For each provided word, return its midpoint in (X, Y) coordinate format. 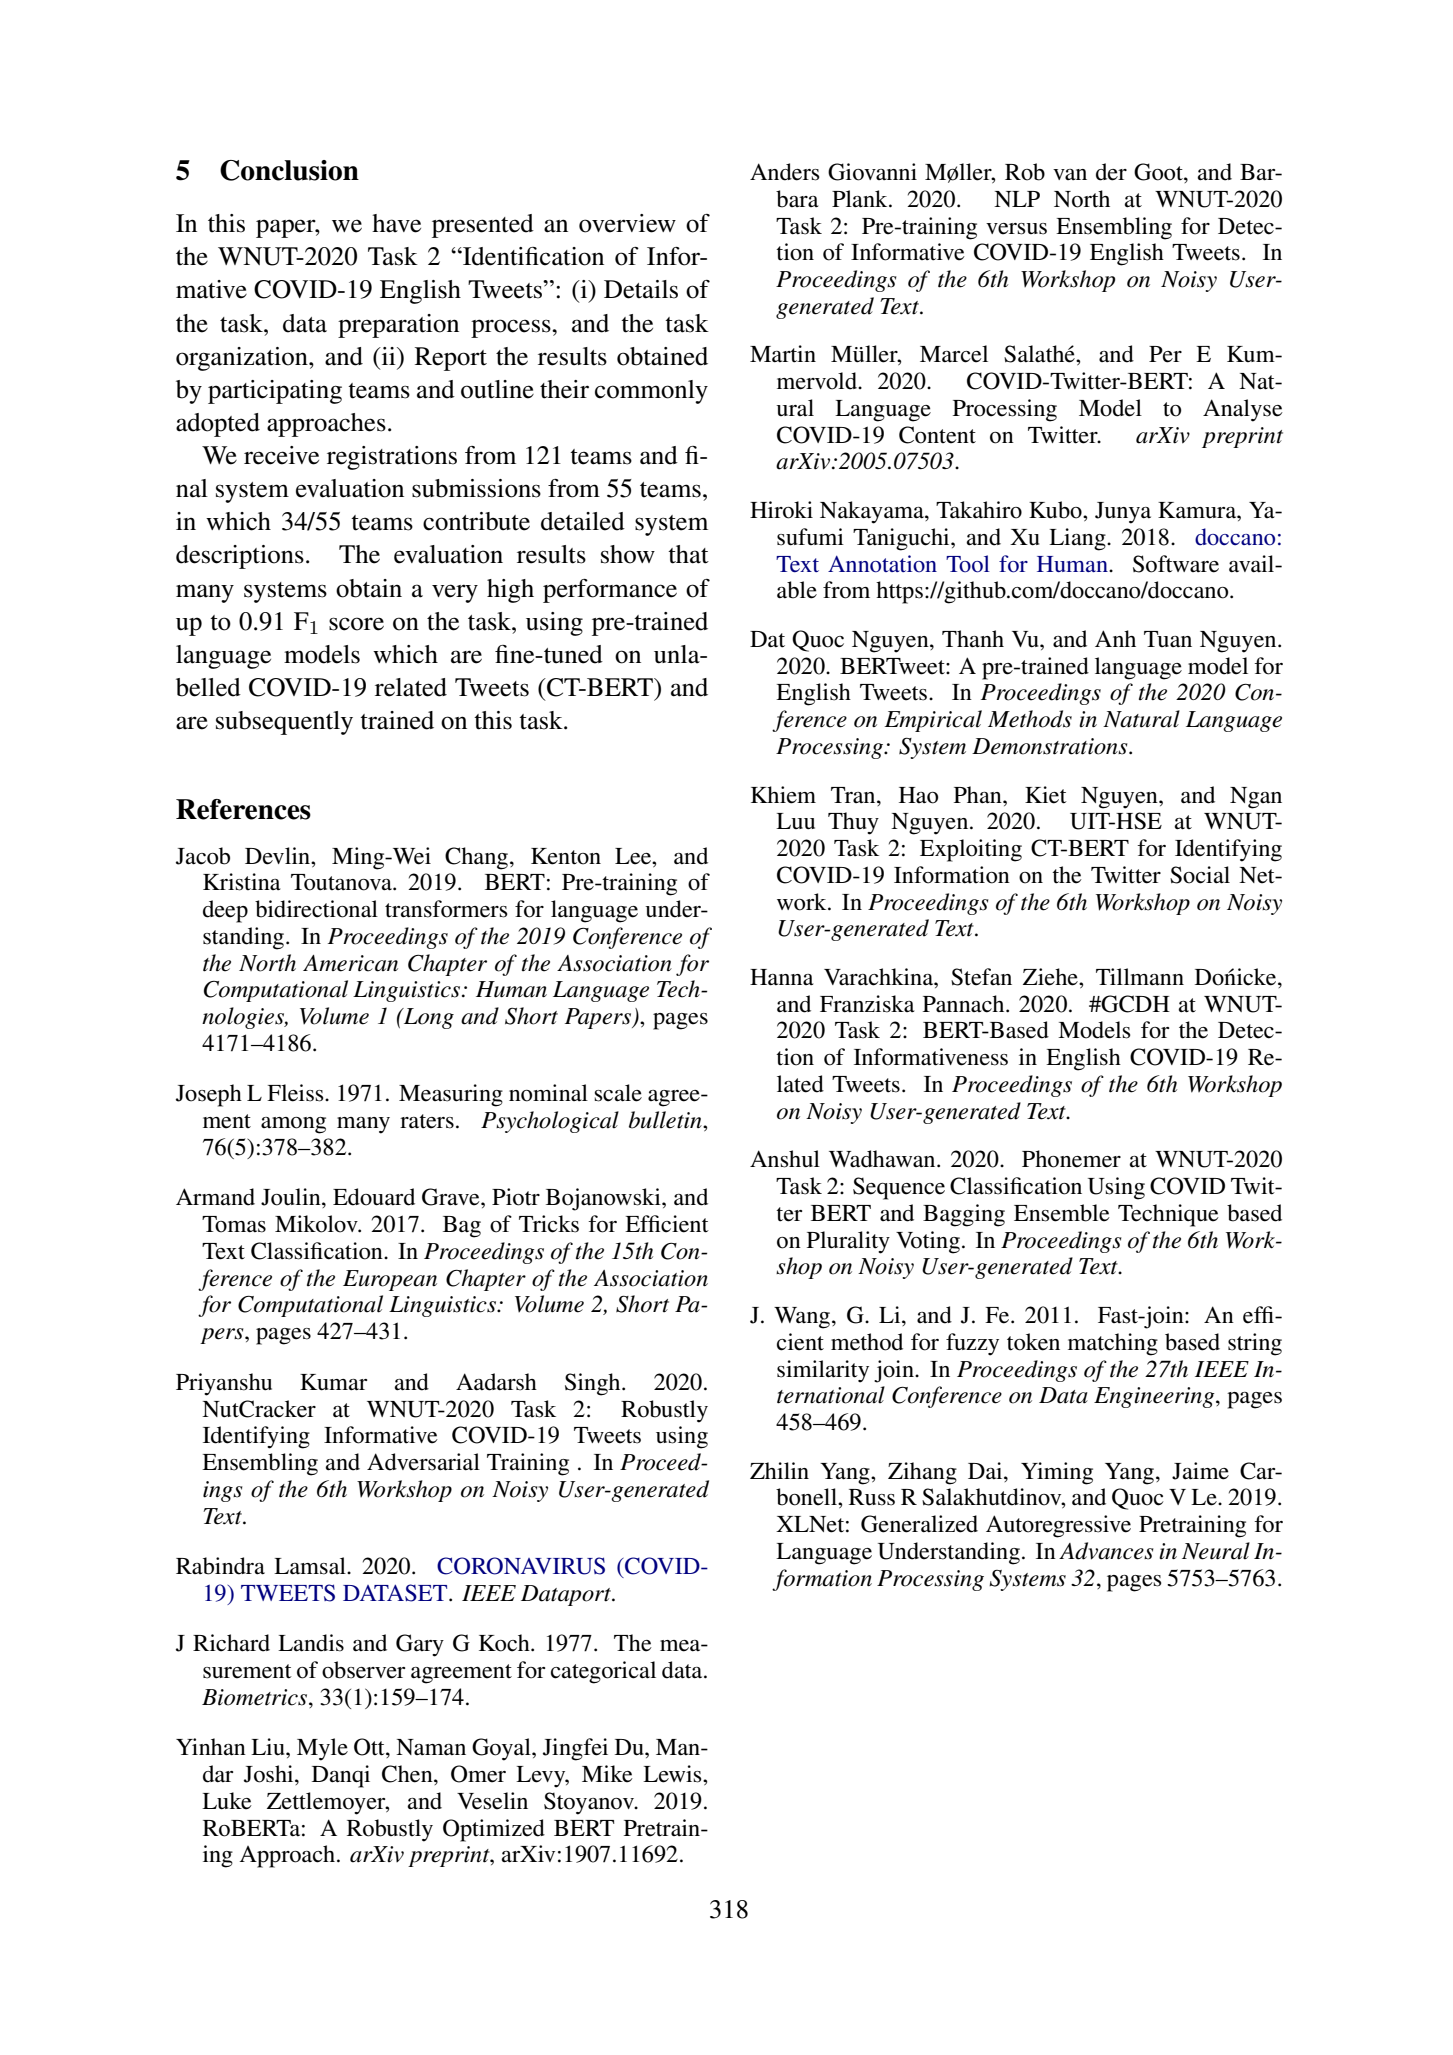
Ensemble (1062, 1213)
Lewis (673, 1774)
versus (1016, 229)
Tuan (1168, 639)
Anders (785, 172)
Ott (370, 1747)
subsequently (284, 723)
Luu (795, 821)
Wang (802, 1318)
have (396, 223)
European (390, 1280)
